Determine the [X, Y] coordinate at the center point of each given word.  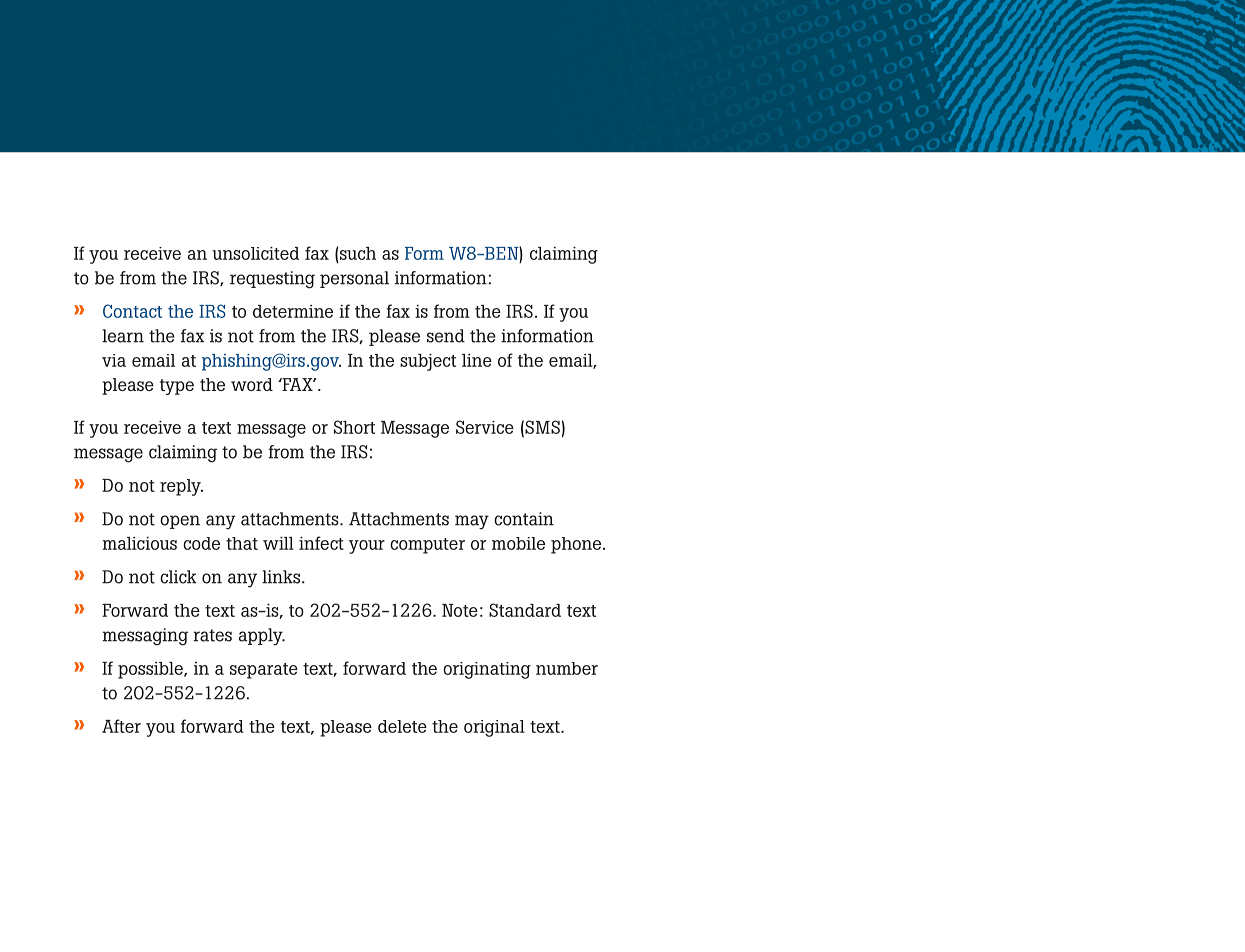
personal [354, 279]
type [177, 387]
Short [354, 427]
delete [402, 726]
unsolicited [255, 253]
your [367, 547]
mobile [518, 543]
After [121, 726]
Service [485, 427]
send [446, 336]
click [178, 577]
